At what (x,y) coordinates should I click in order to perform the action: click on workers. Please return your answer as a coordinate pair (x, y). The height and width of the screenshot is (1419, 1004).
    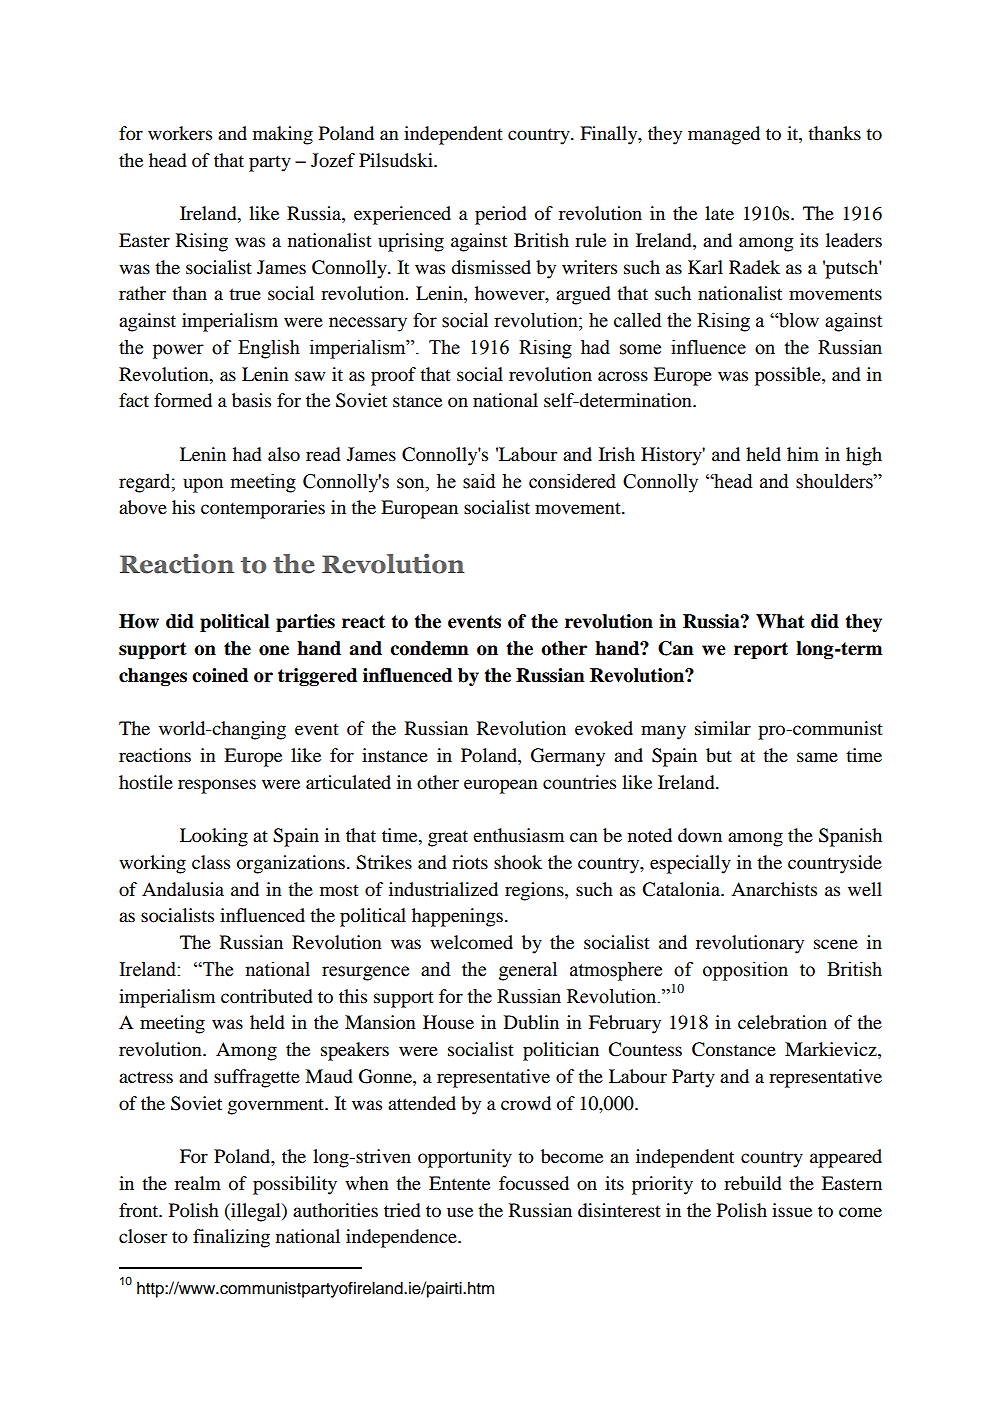
    Looking at the image, I should click on (180, 133).
